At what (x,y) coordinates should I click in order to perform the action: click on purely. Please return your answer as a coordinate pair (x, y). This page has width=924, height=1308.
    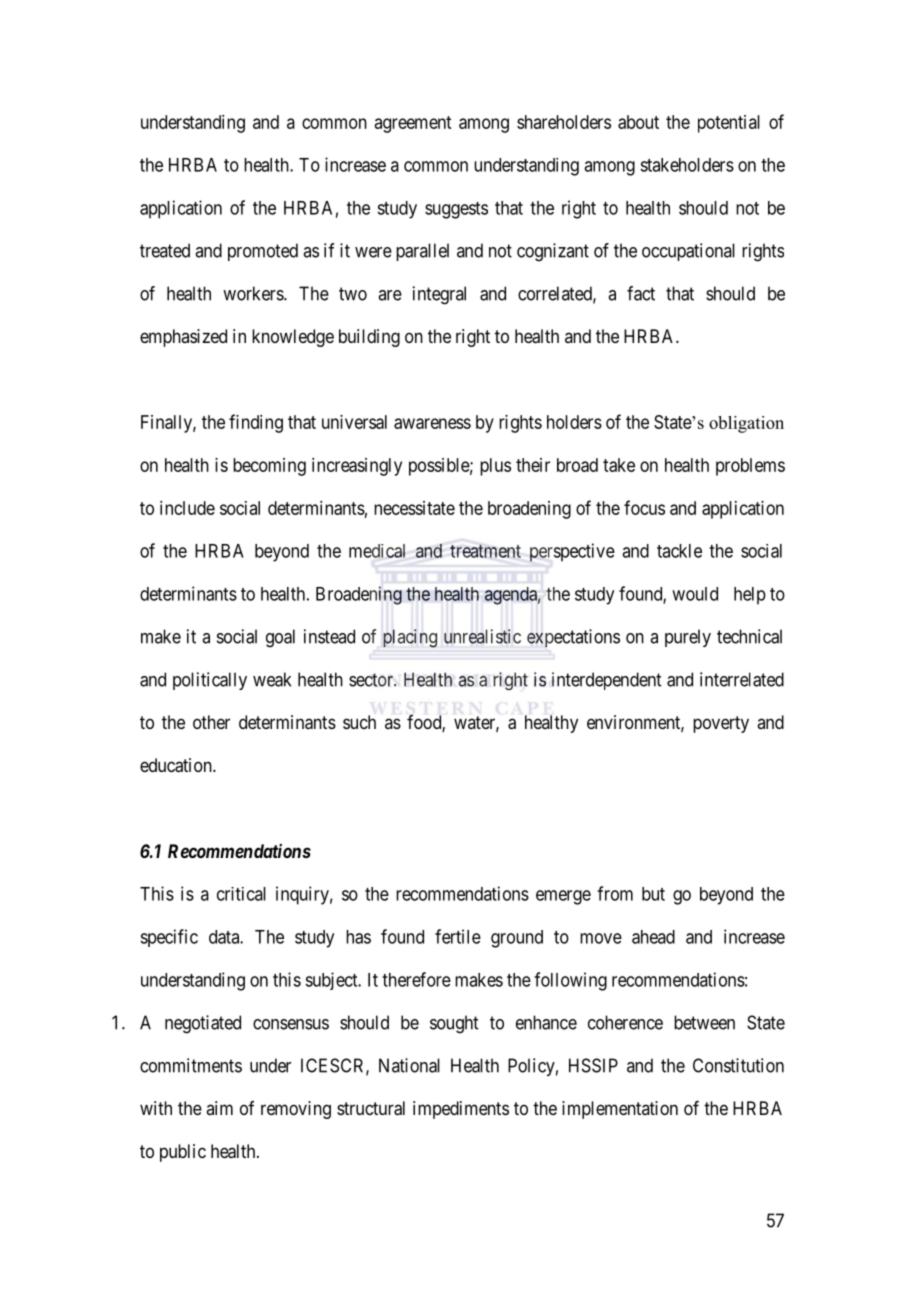
    Looking at the image, I should click on (688, 638).
